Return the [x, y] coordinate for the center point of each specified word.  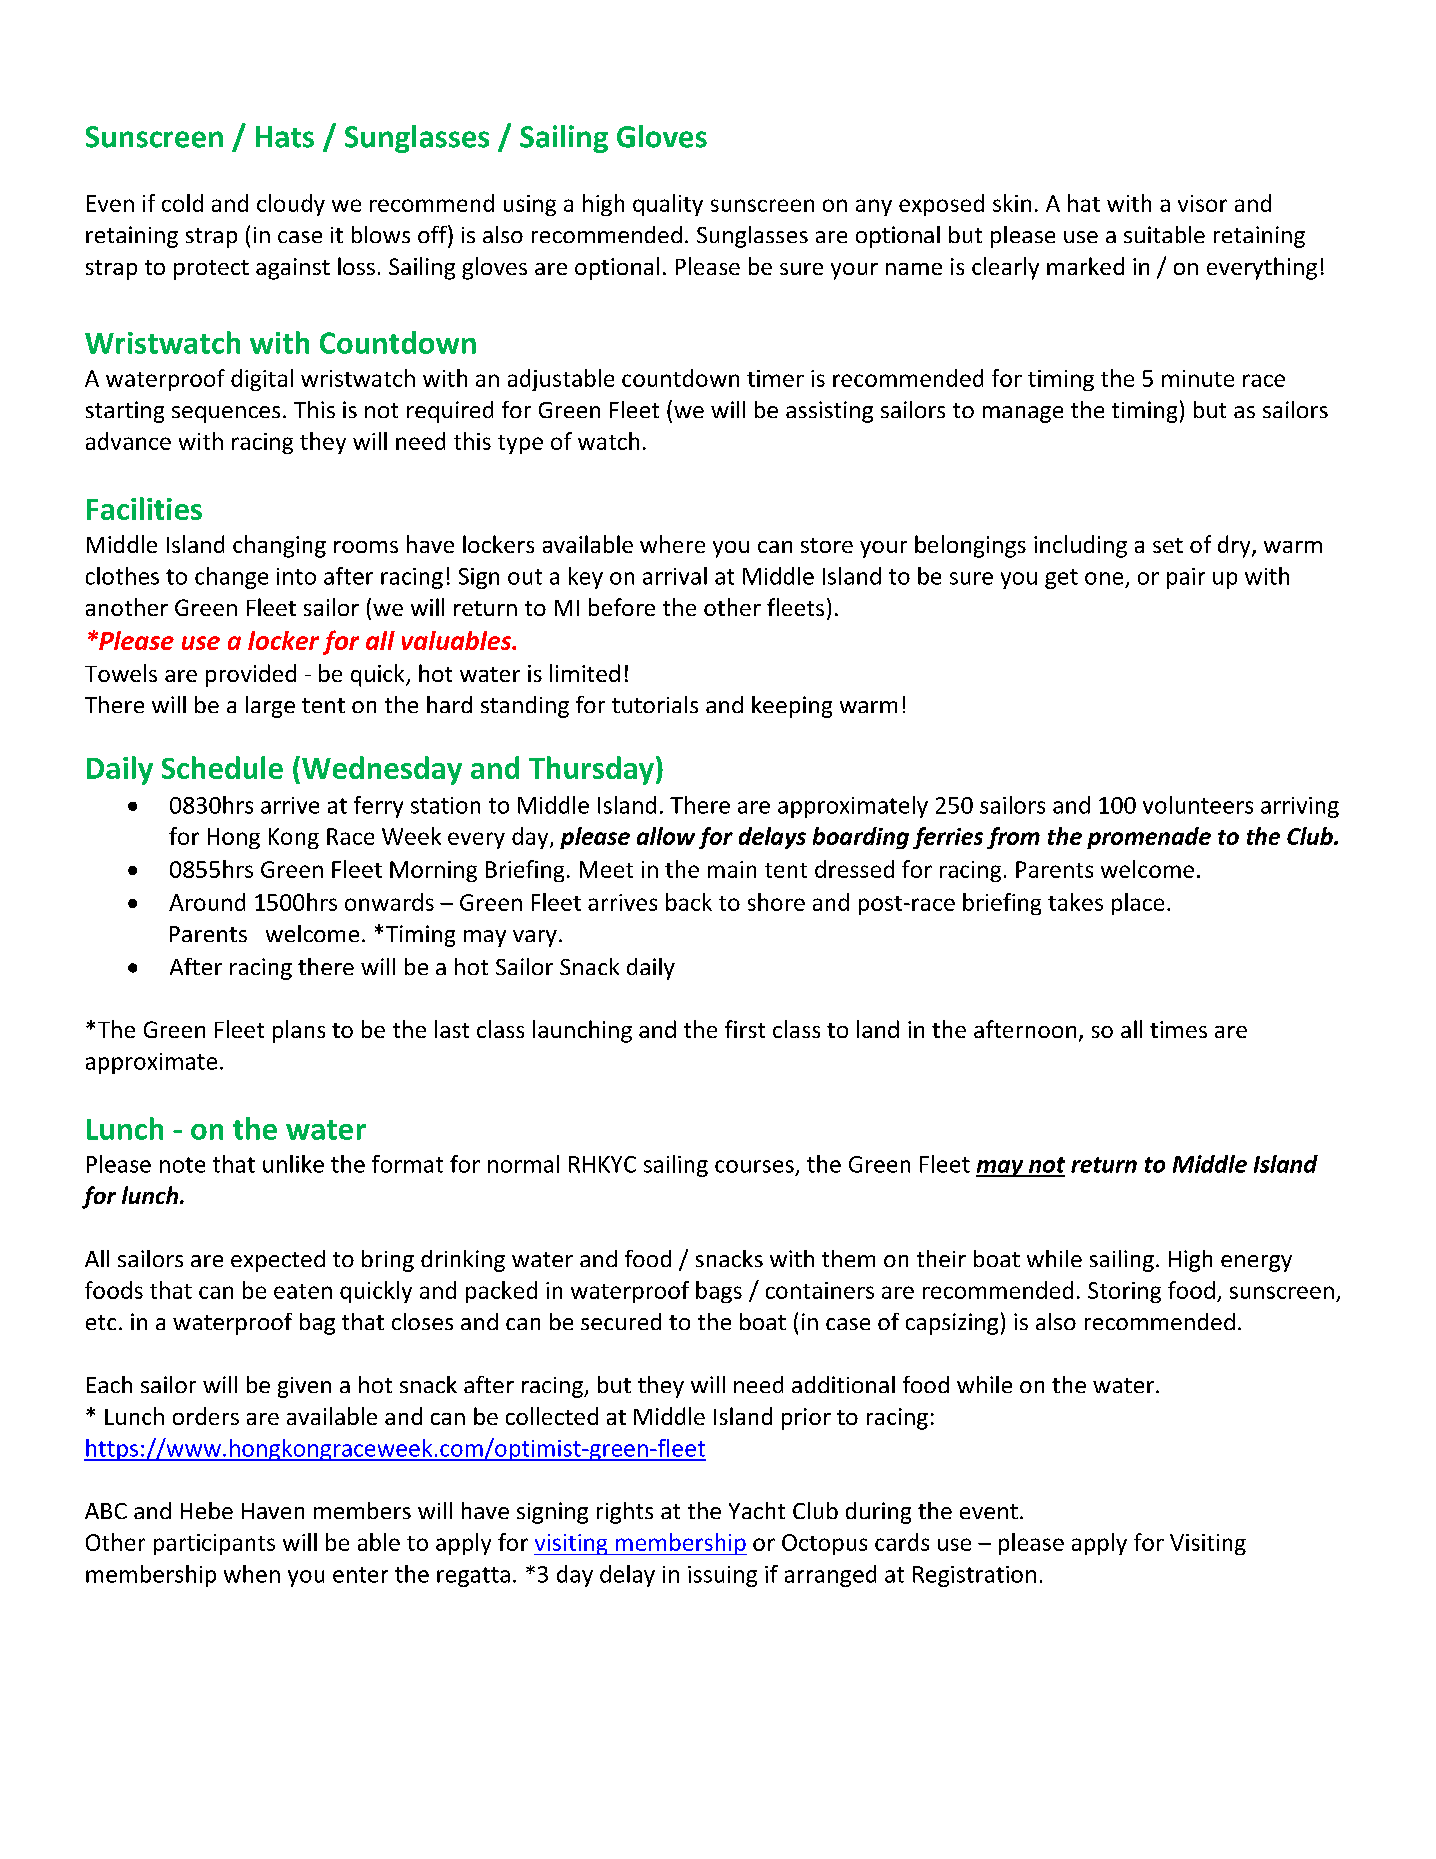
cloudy [291, 205]
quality [668, 205]
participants [214, 1544]
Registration [974, 1576]
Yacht [757, 1510]
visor [1202, 203]
